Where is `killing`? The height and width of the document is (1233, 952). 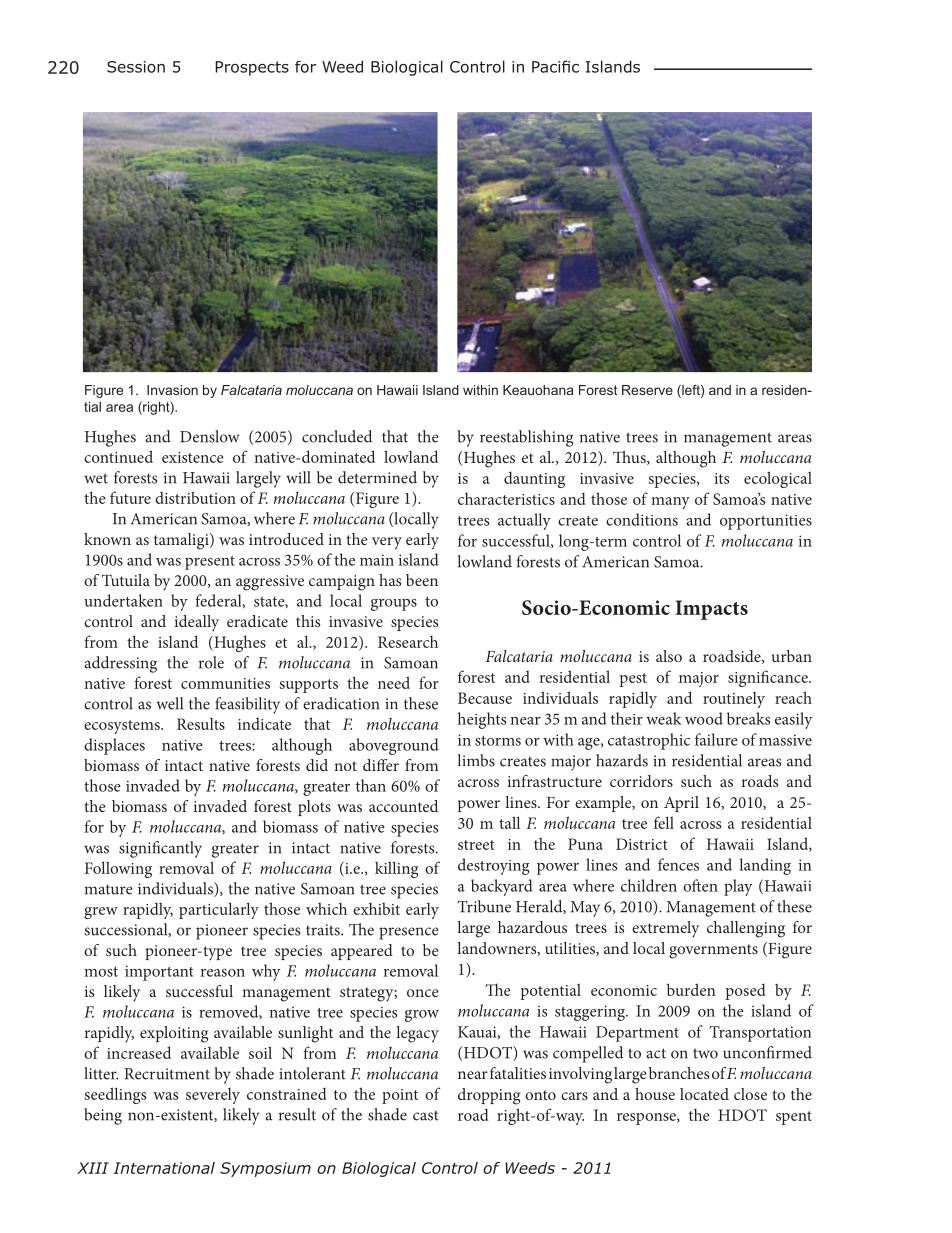
killing is located at coordinates (396, 869).
